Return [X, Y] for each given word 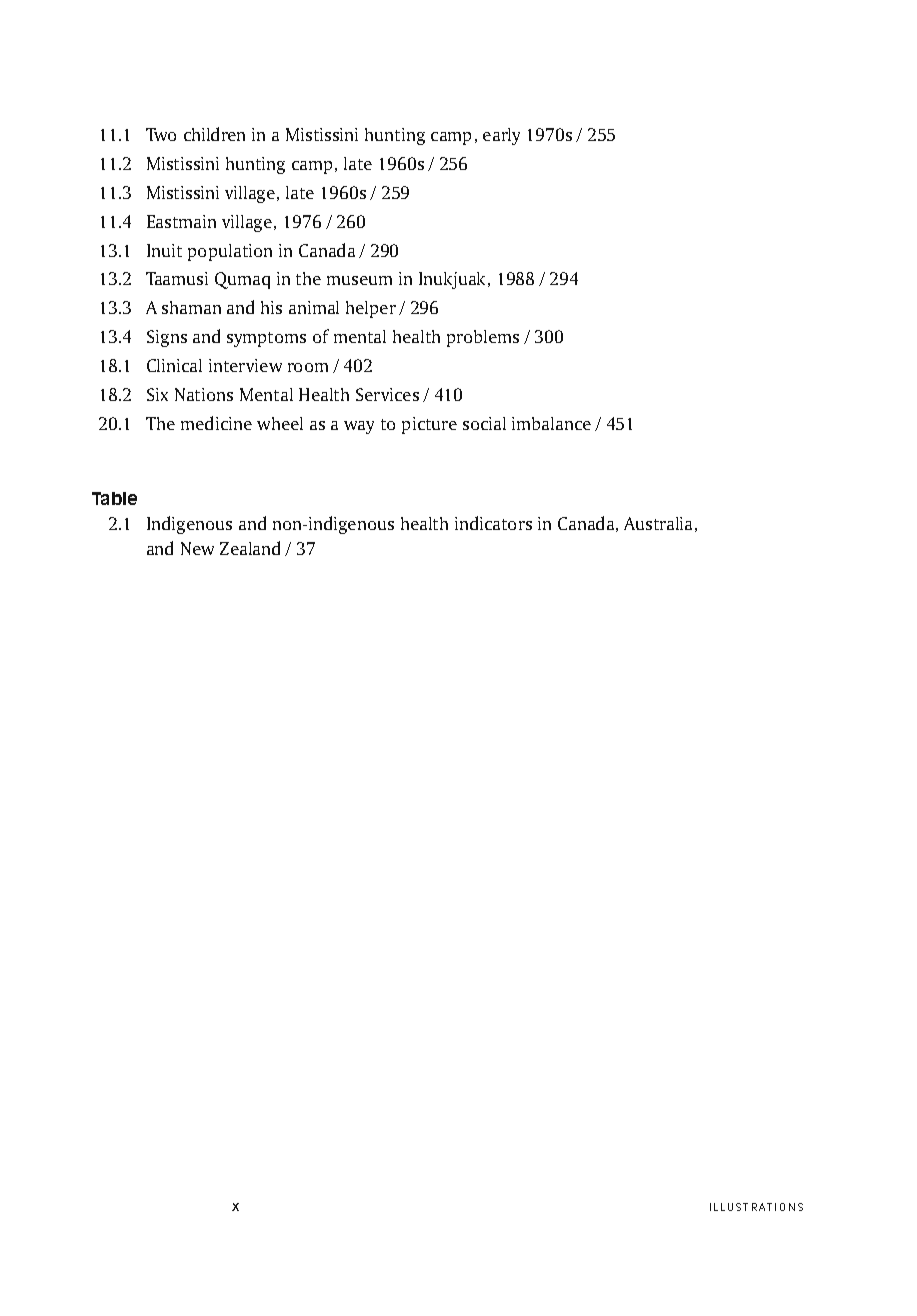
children [214, 134]
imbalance [551, 423]
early [501, 136]
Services [387, 394]
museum [359, 280]
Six [157, 394]
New [197, 548]
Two [161, 134]
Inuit [164, 250]
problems [483, 338]
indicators [493, 523]
